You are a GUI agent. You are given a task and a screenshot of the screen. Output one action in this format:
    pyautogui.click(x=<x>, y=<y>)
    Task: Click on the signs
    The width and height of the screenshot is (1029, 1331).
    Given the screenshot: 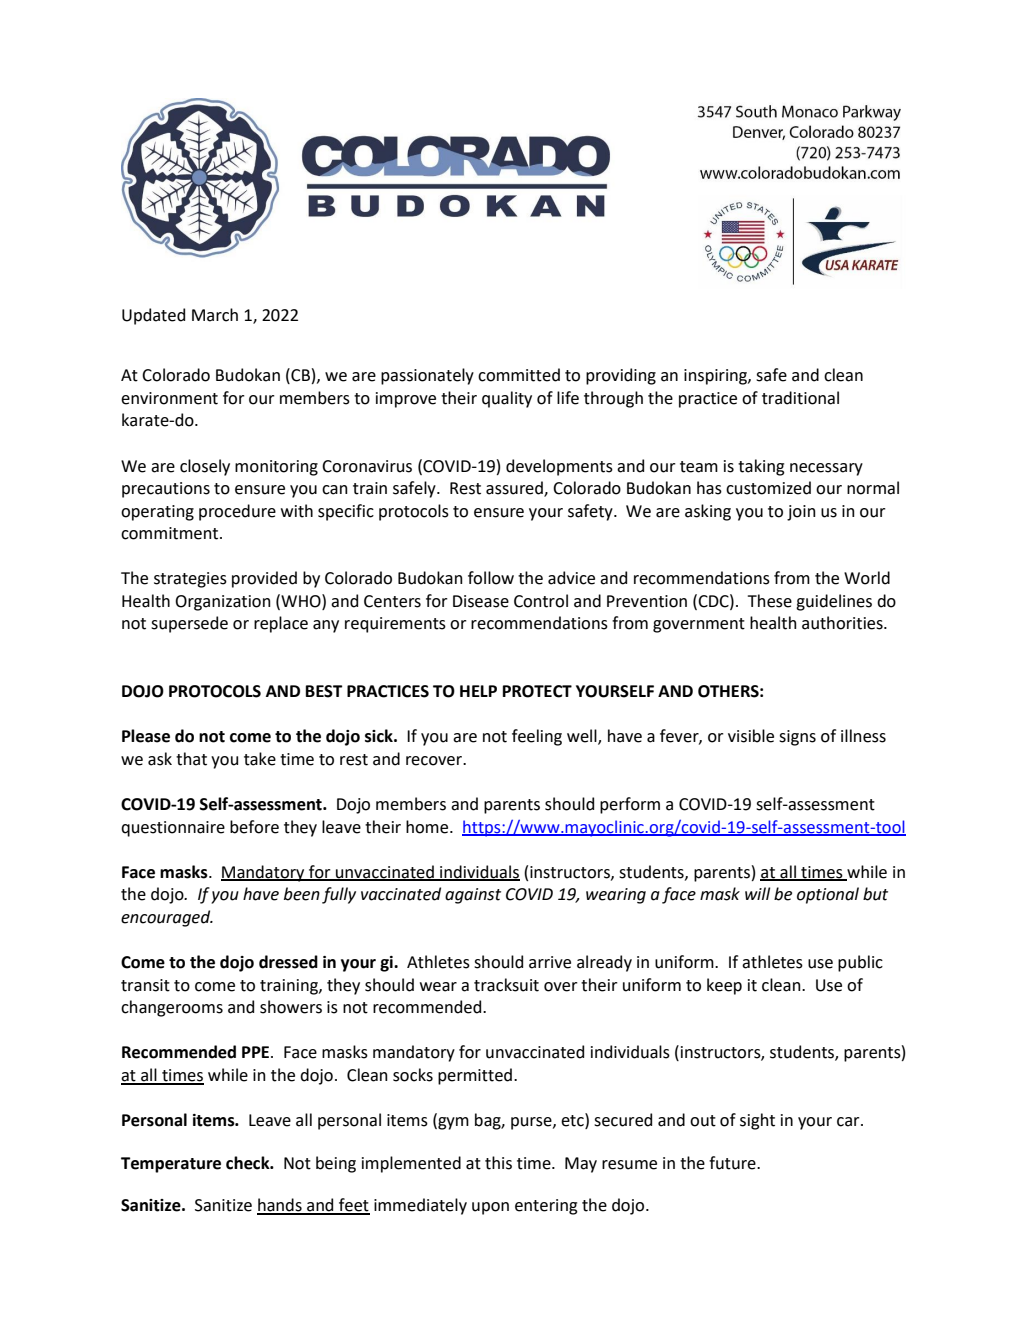 What is the action you would take?
    pyautogui.click(x=797, y=738)
